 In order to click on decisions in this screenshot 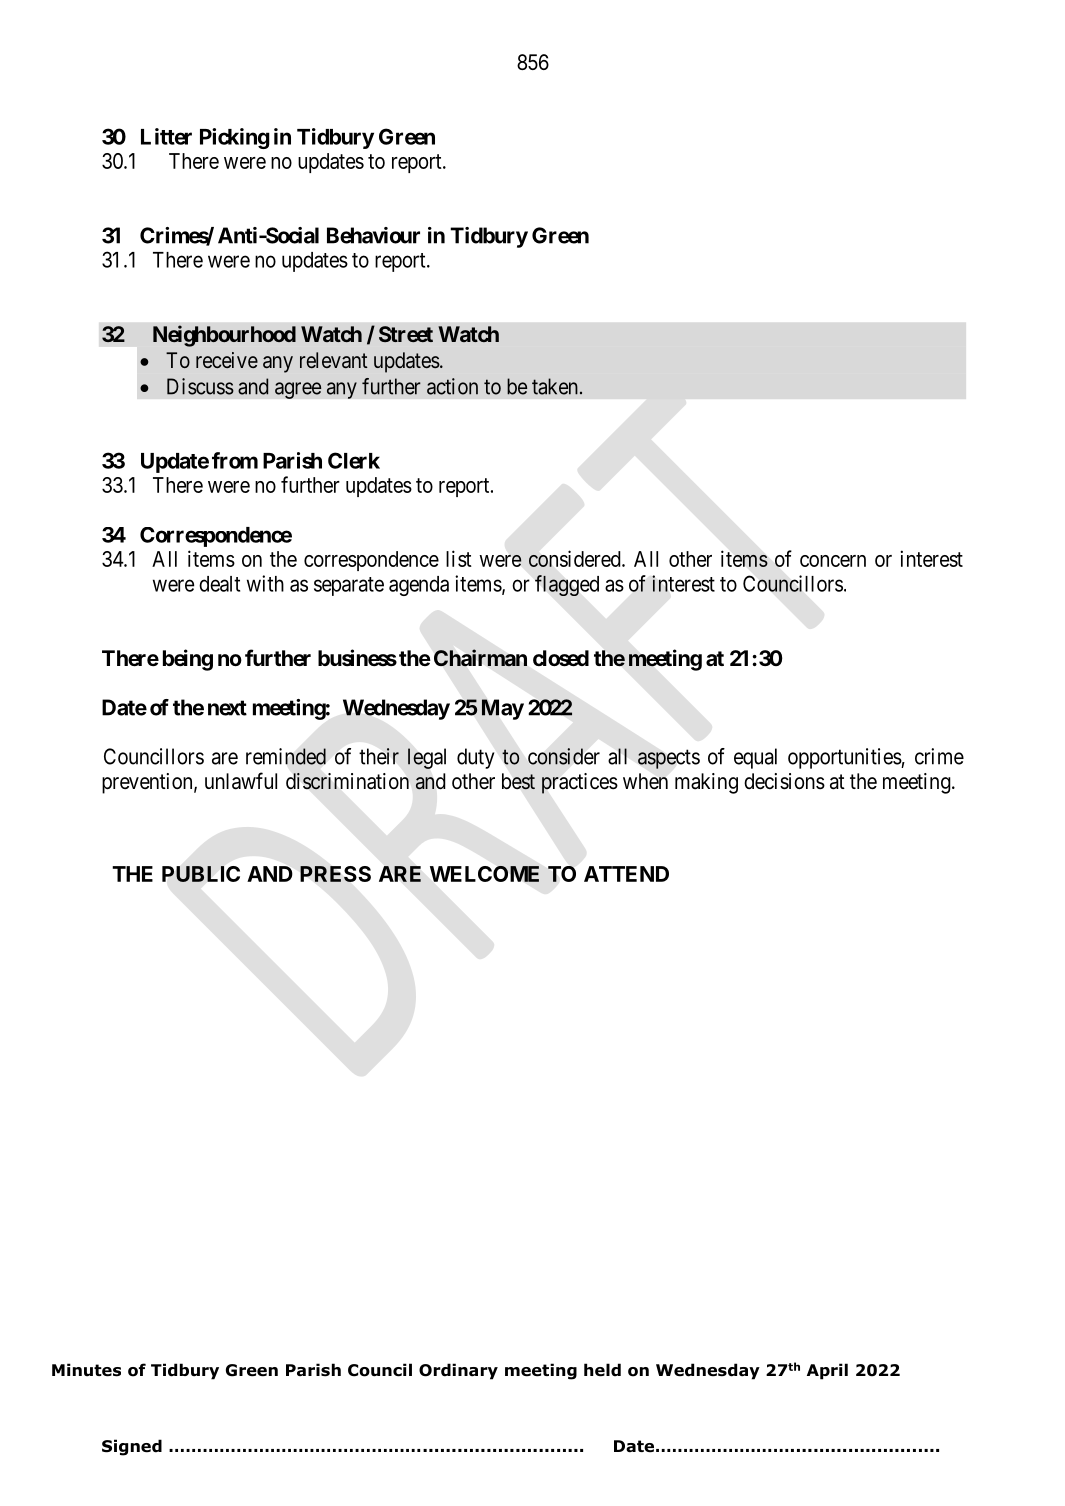, I will do `click(784, 781)`.
